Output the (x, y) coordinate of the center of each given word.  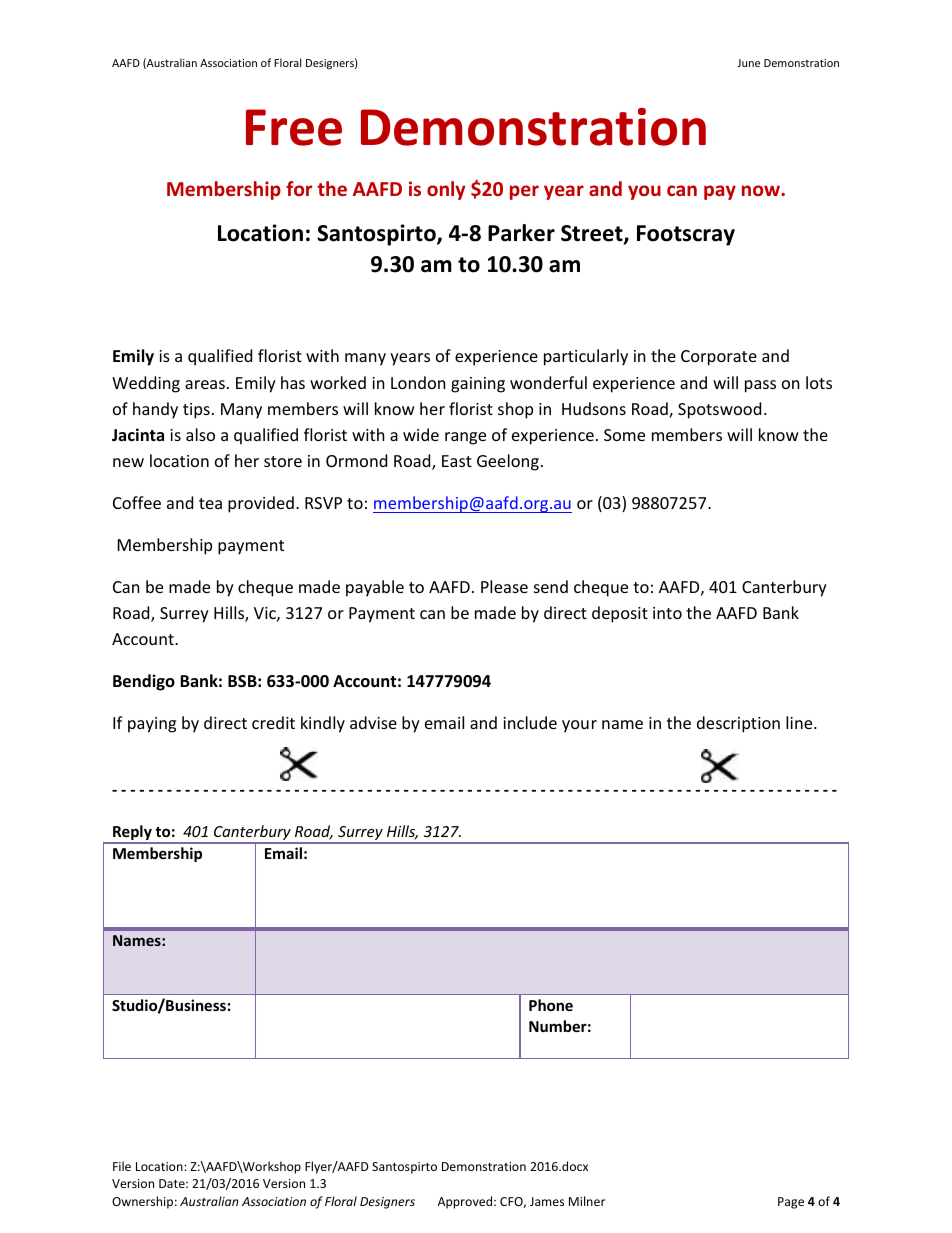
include (530, 722)
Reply (132, 834)
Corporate (719, 358)
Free (294, 127)
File (122, 1166)
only (446, 190)
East (457, 461)
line (800, 722)
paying (152, 725)
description (738, 724)
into (667, 613)
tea (210, 503)
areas (205, 384)
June (748, 63)
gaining (478, 385)
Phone (551, 1005)
